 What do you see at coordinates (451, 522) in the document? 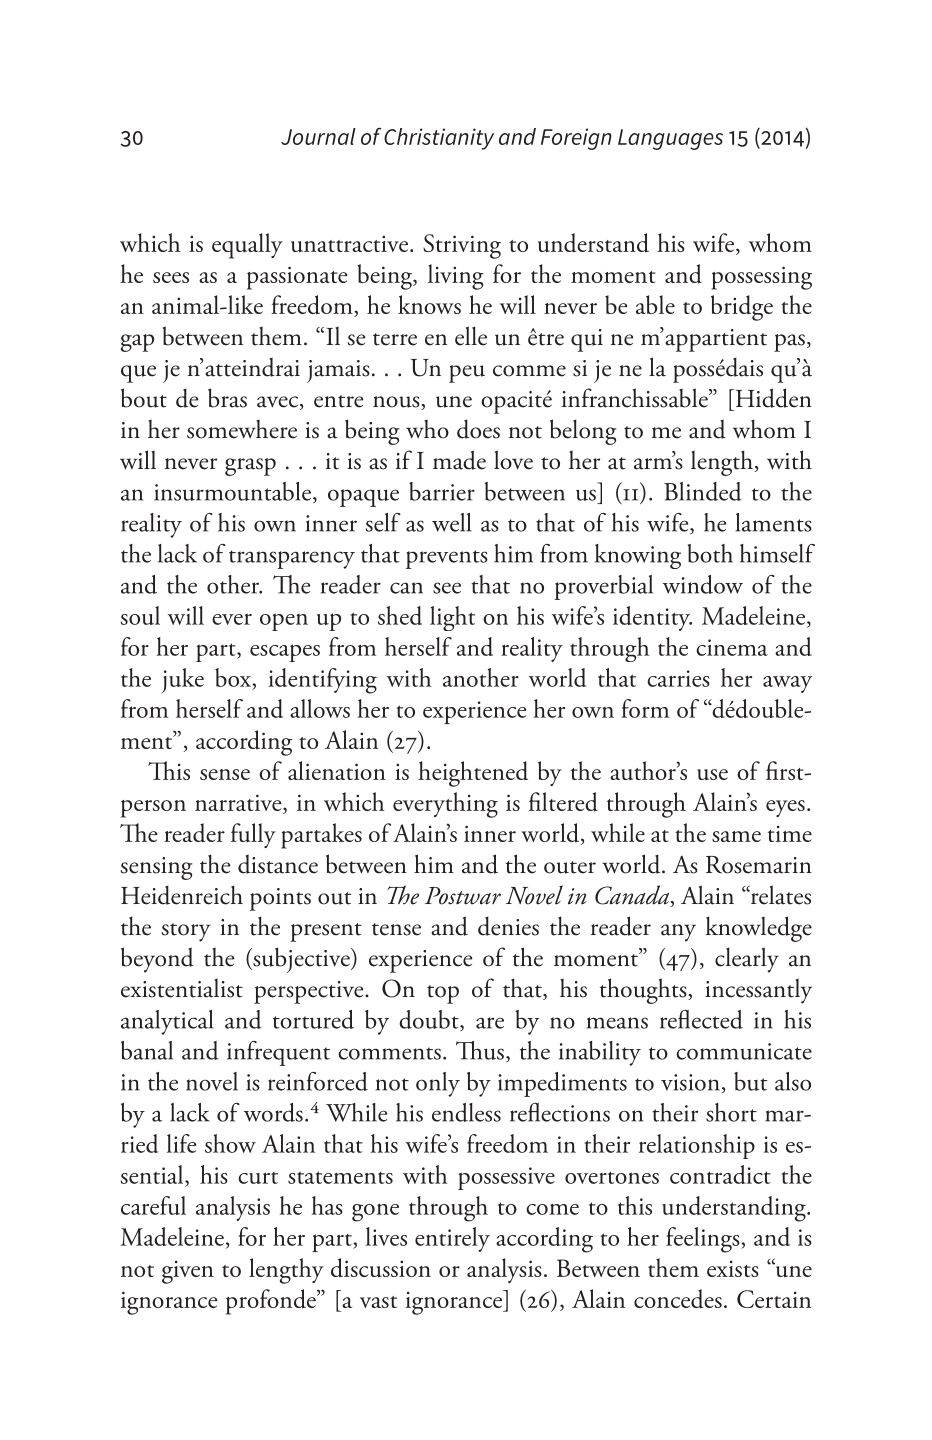
I see `well` at bounding box center [451, 522].
